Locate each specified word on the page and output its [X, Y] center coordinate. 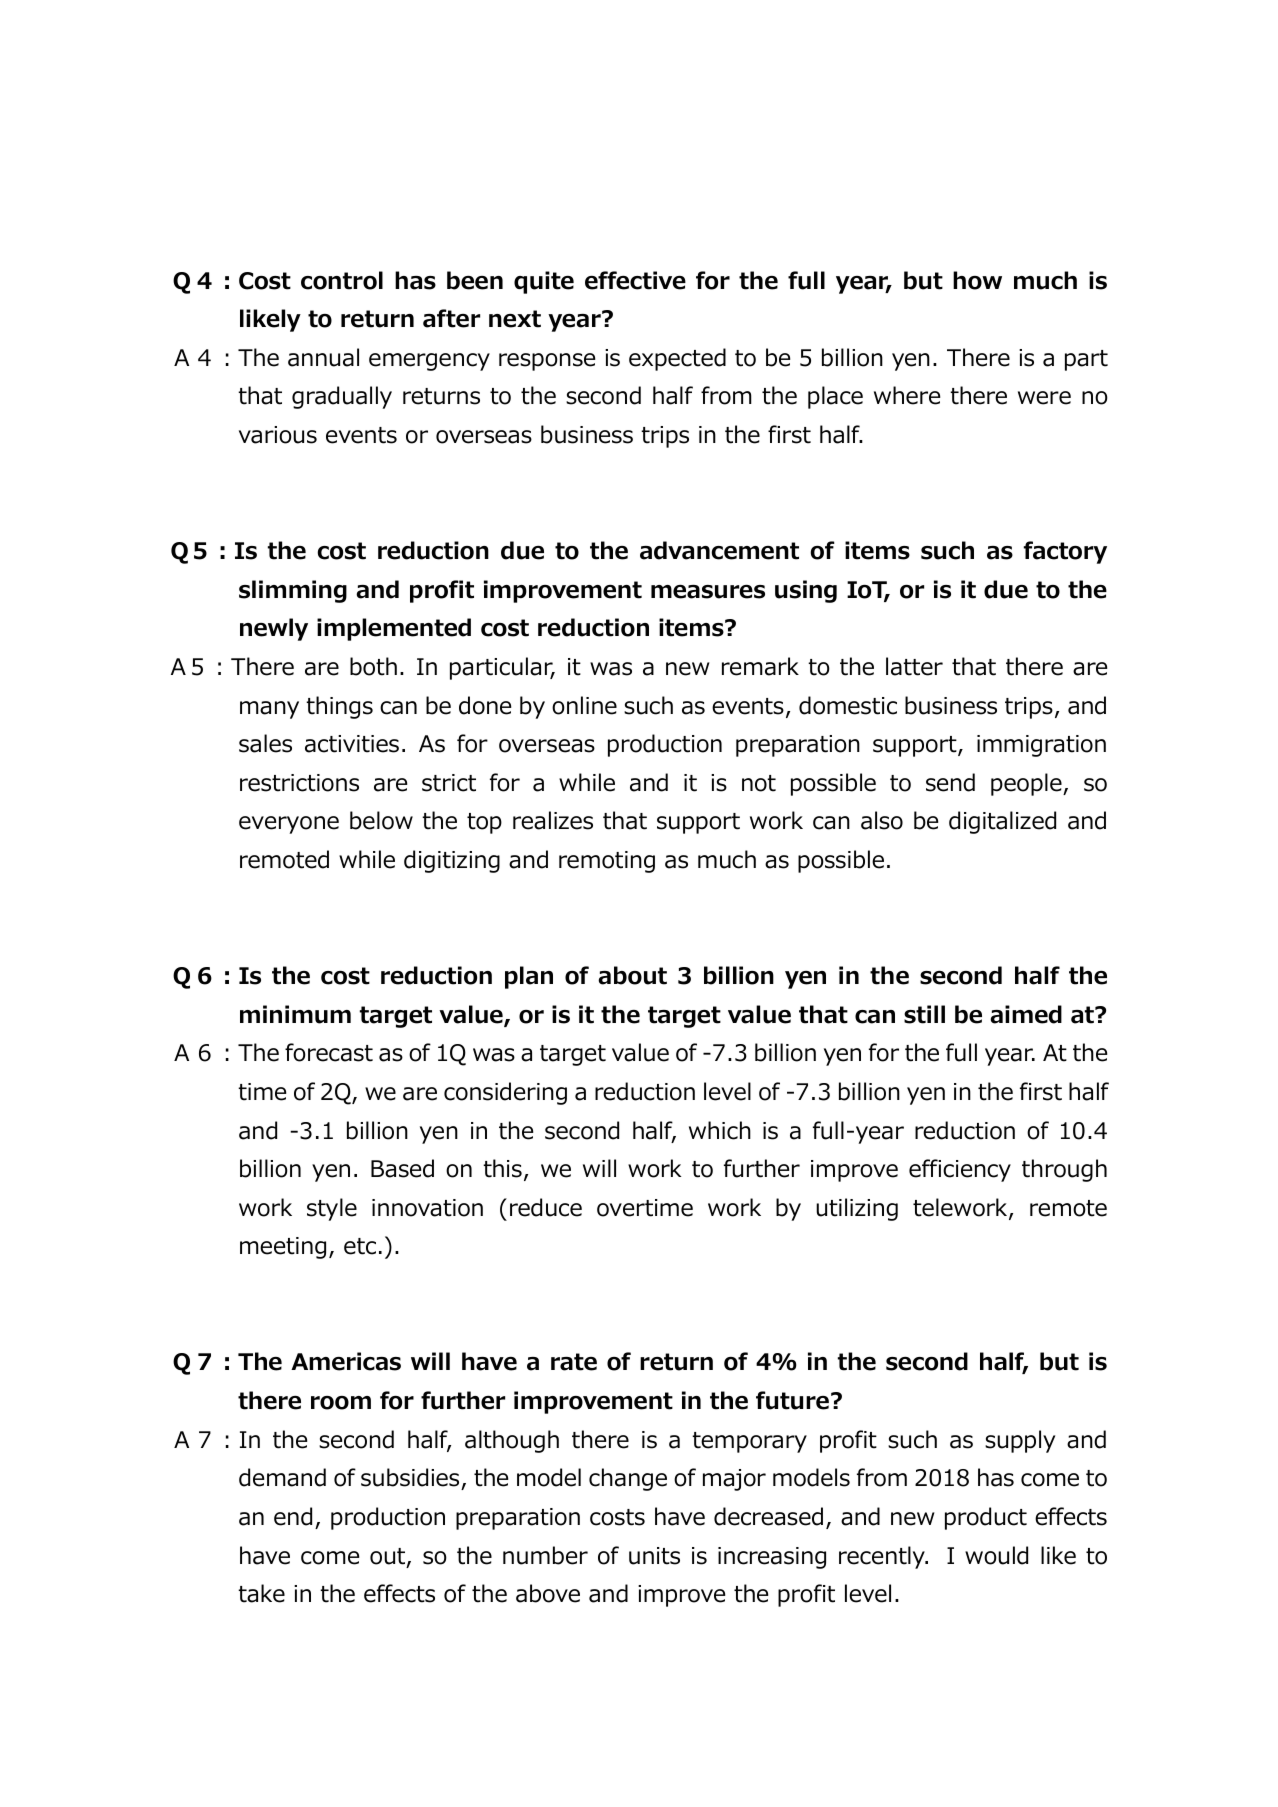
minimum [295, 1014]
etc [360, 1246]
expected [677, 359]
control [342, 280]
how [977, 280]
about [632, 975]
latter [914, 666]
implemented [394, 629]
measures [708, 592]
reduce [546, 1207]
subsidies [411, 1479]
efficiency [960, 1170]
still [924, 1014]
